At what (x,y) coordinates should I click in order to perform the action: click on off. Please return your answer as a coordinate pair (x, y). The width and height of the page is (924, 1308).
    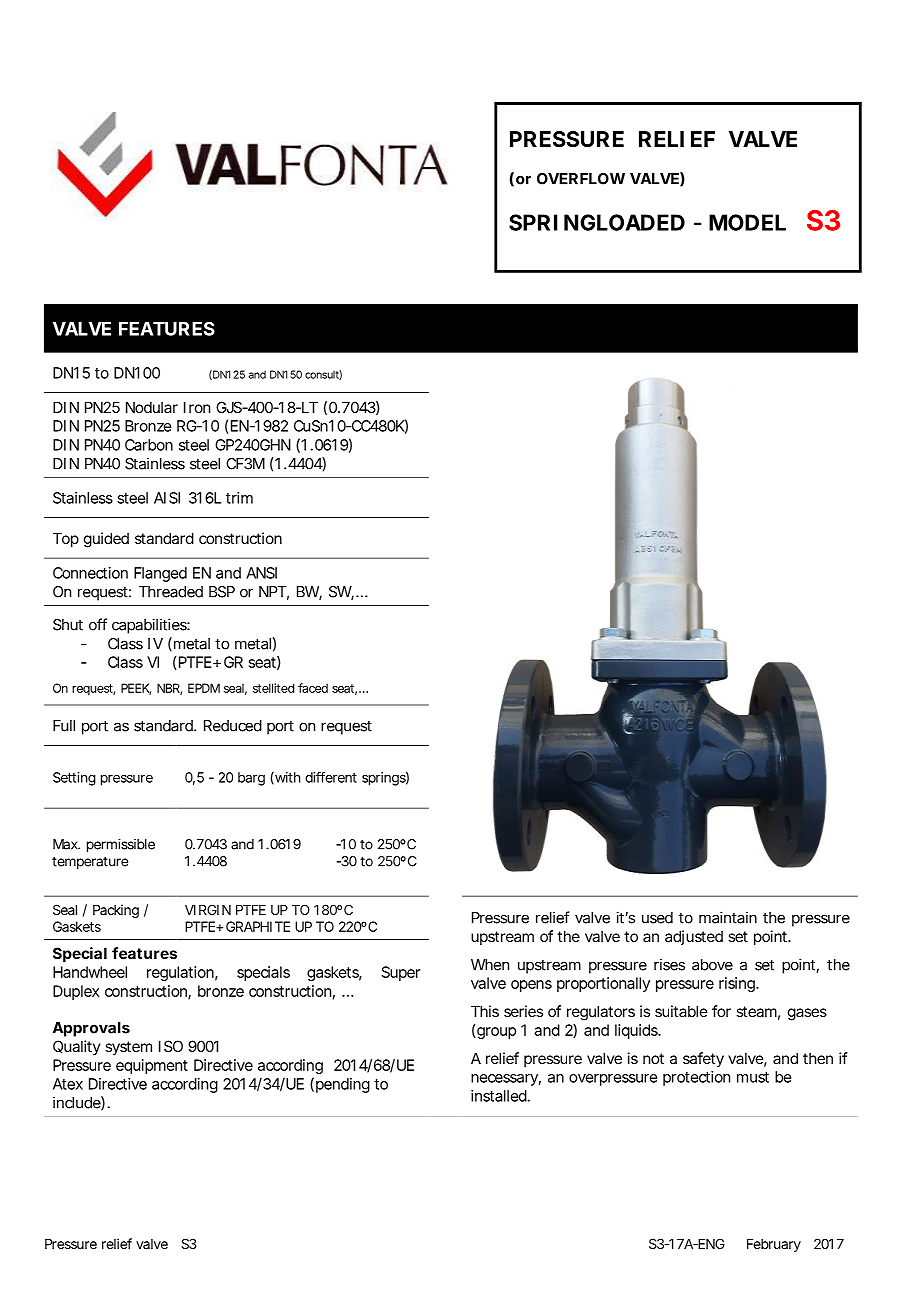
    Looking at the image, I should click on (98, 624).
